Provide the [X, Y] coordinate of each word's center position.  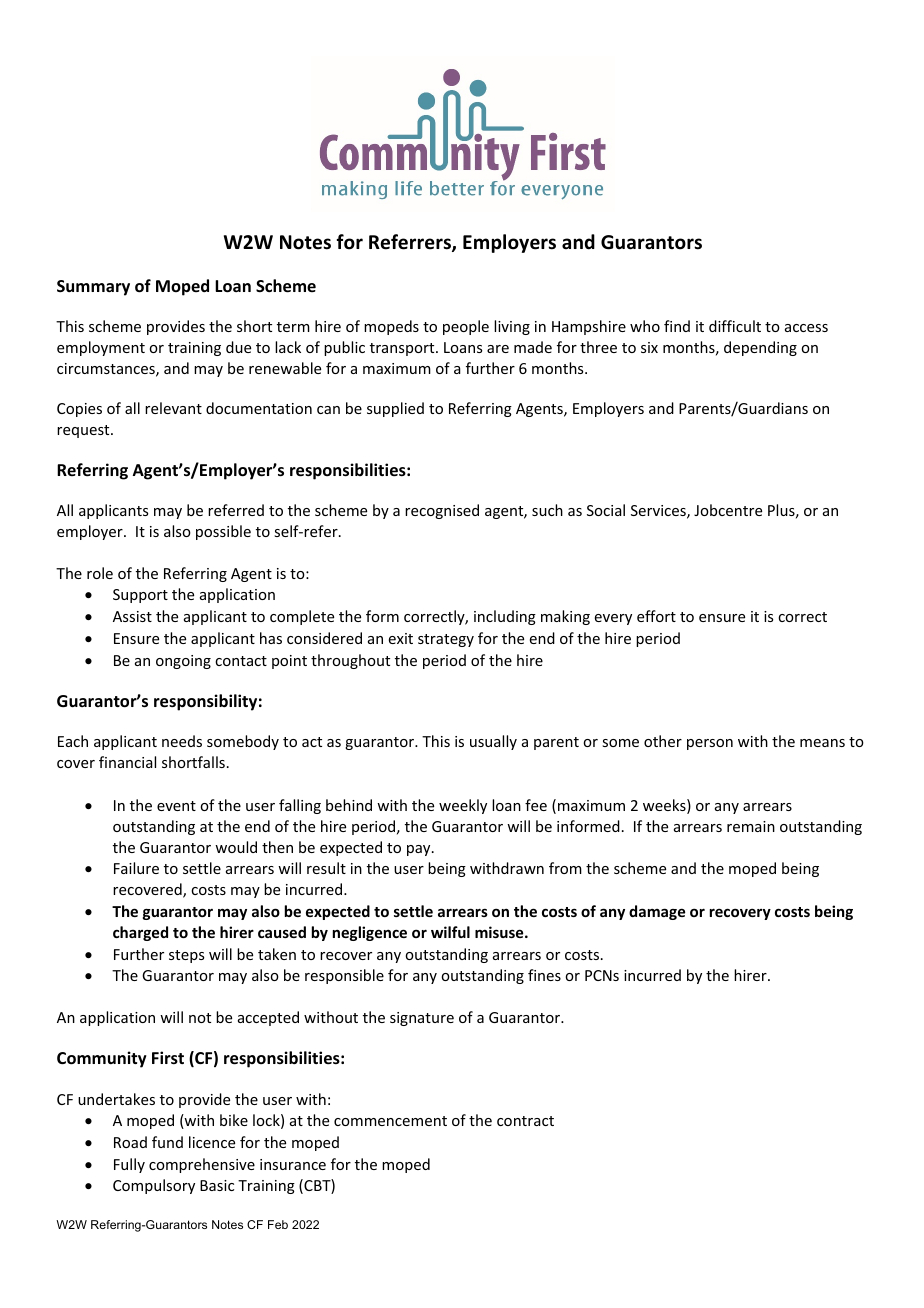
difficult [735, 326]
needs [182, 741]
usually [493, 742]
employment [101, 348]
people [466, 327]
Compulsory [154, 1186]
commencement [390, 1121]
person [710, 744]
